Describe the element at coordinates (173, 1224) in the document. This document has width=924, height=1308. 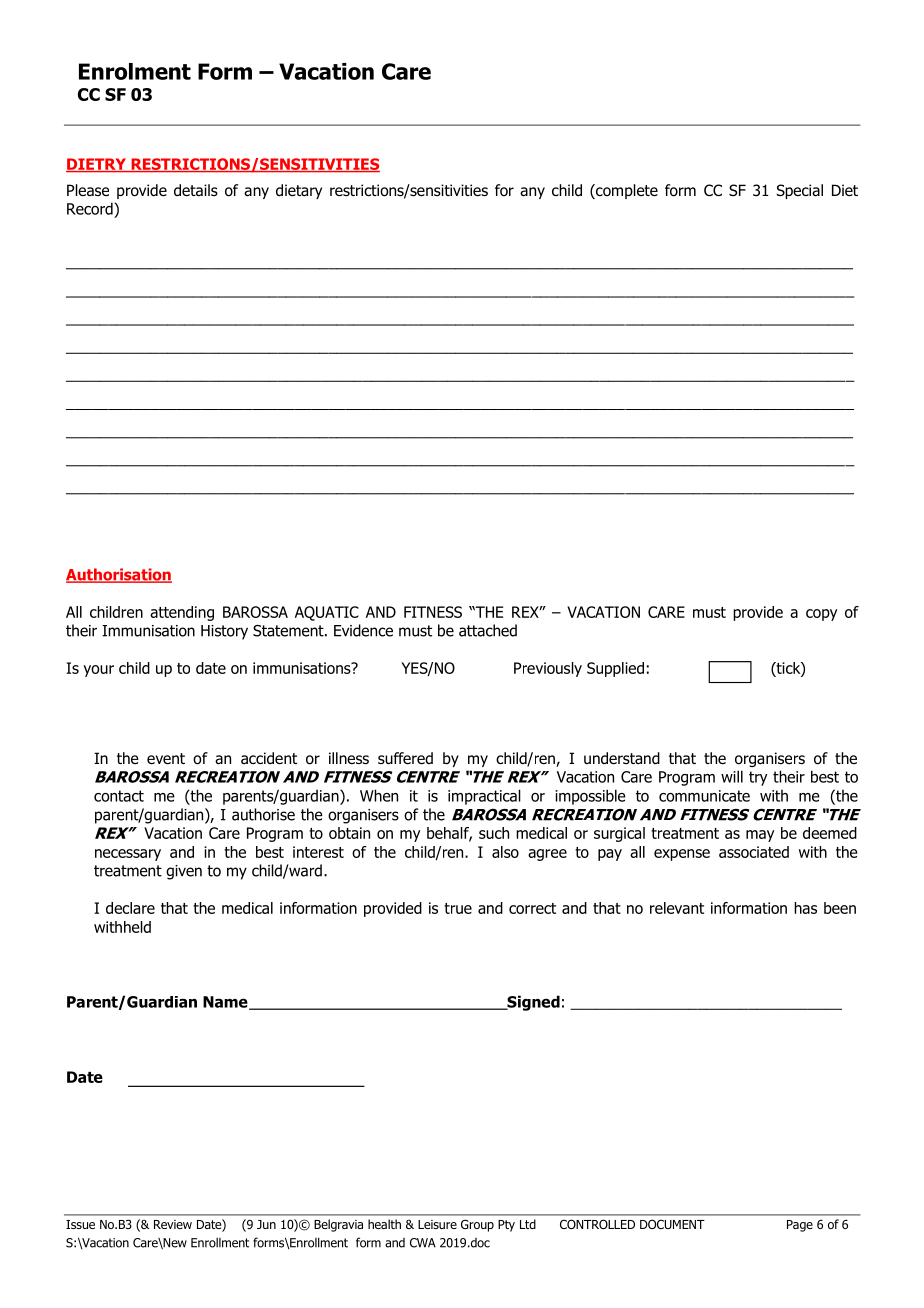
I see `Review` at that location.
